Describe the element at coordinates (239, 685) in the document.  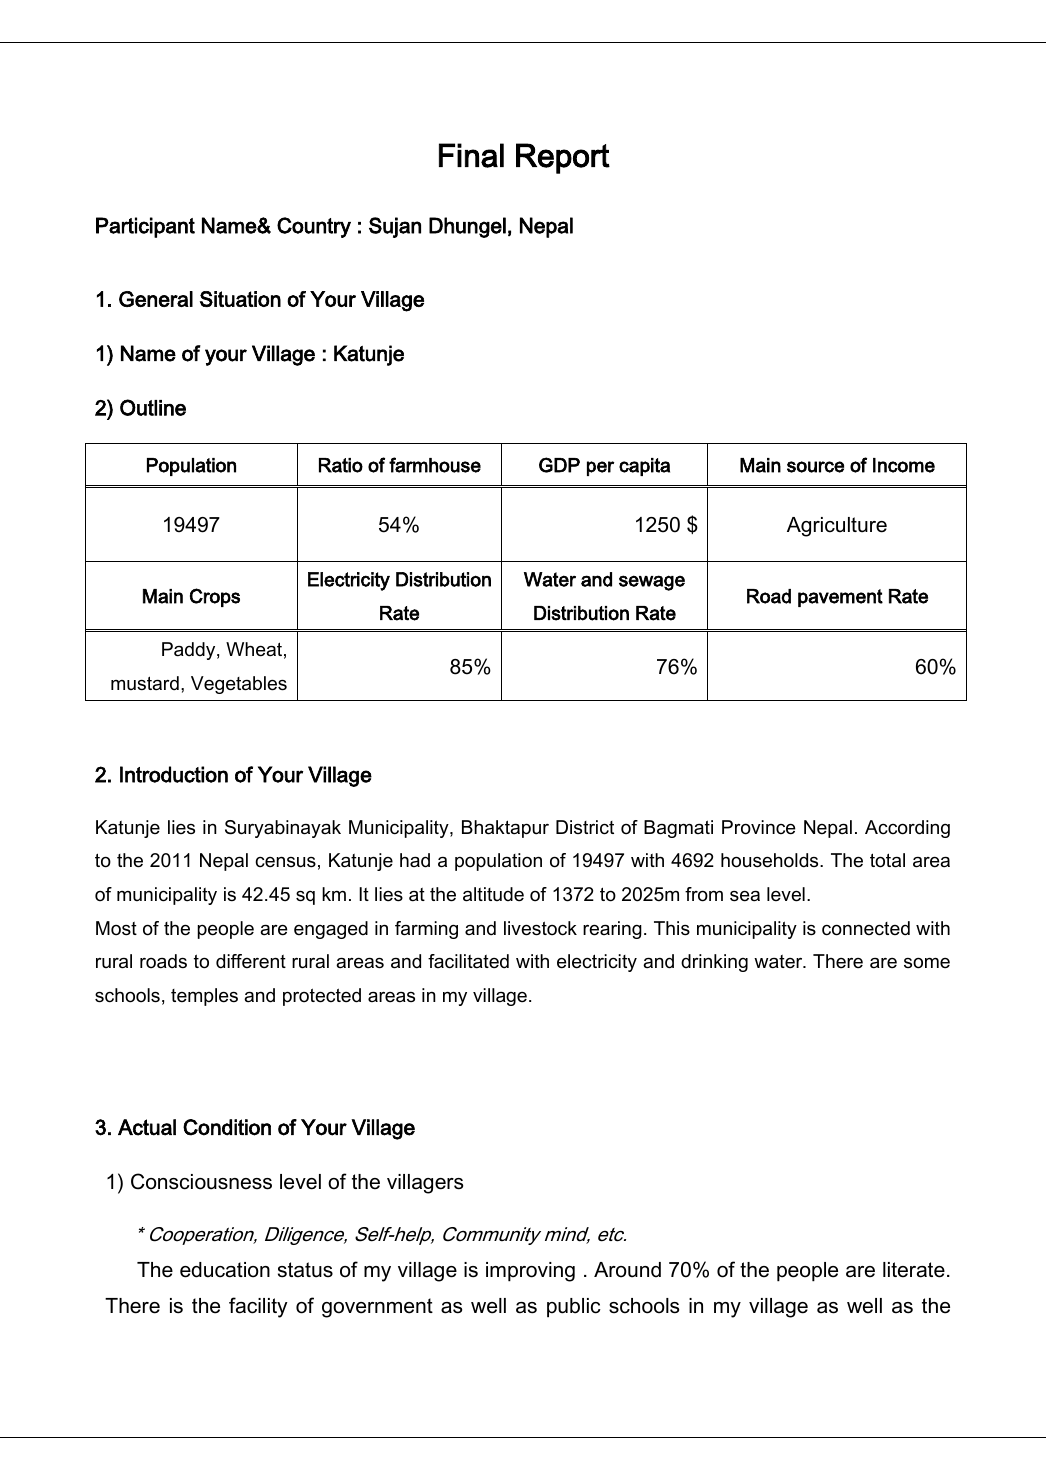
I see `Vegetables` at that location.
